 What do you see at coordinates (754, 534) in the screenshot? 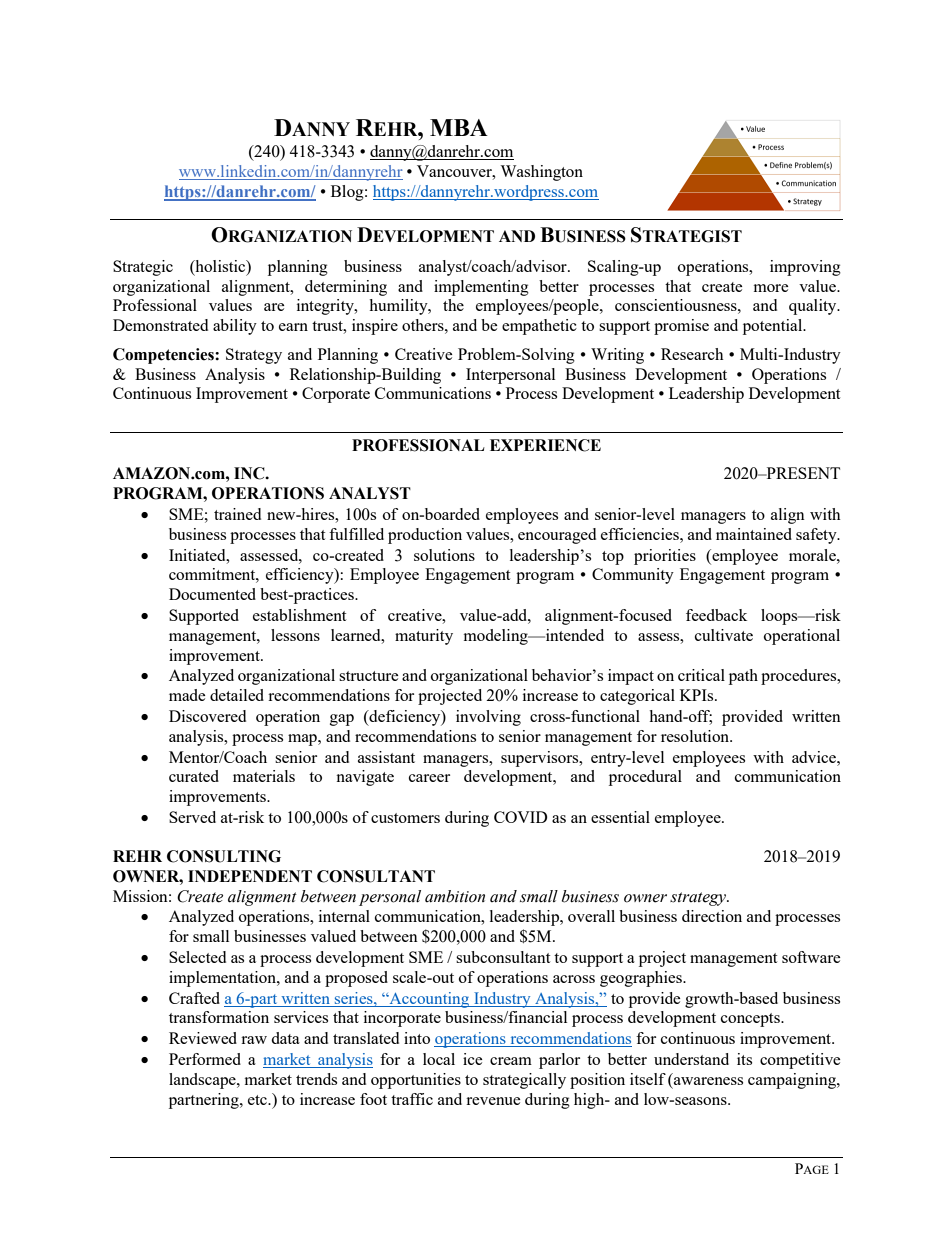
I see `maintained` at bounding box center [754, 534].
